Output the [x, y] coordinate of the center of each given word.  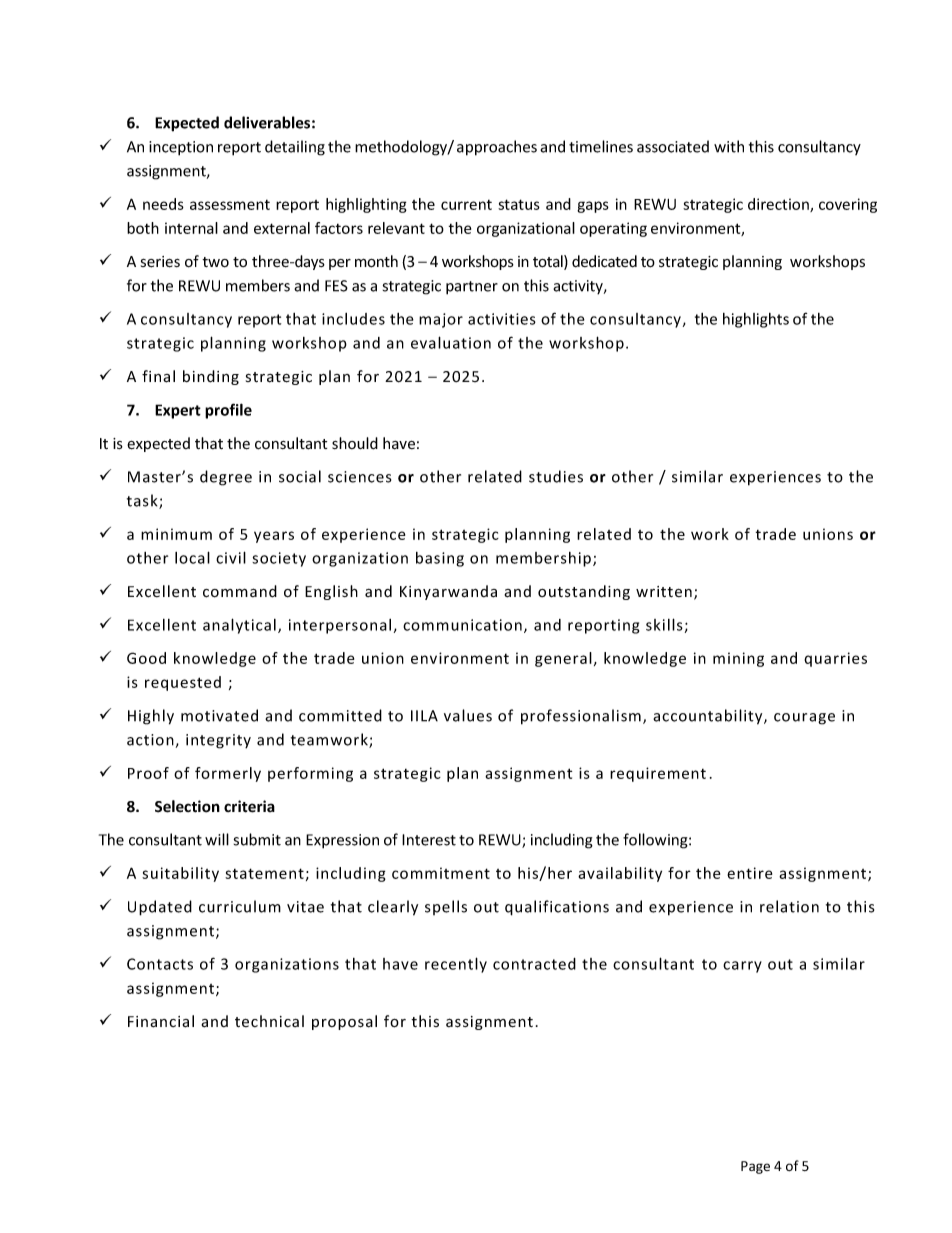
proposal [344, 1022]
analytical [239, 626]
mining [738, 659]
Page [755, 1167]
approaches [497, 148]
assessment [230, 205]
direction [779, 205]
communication [462, 625]
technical [269, 1021]
